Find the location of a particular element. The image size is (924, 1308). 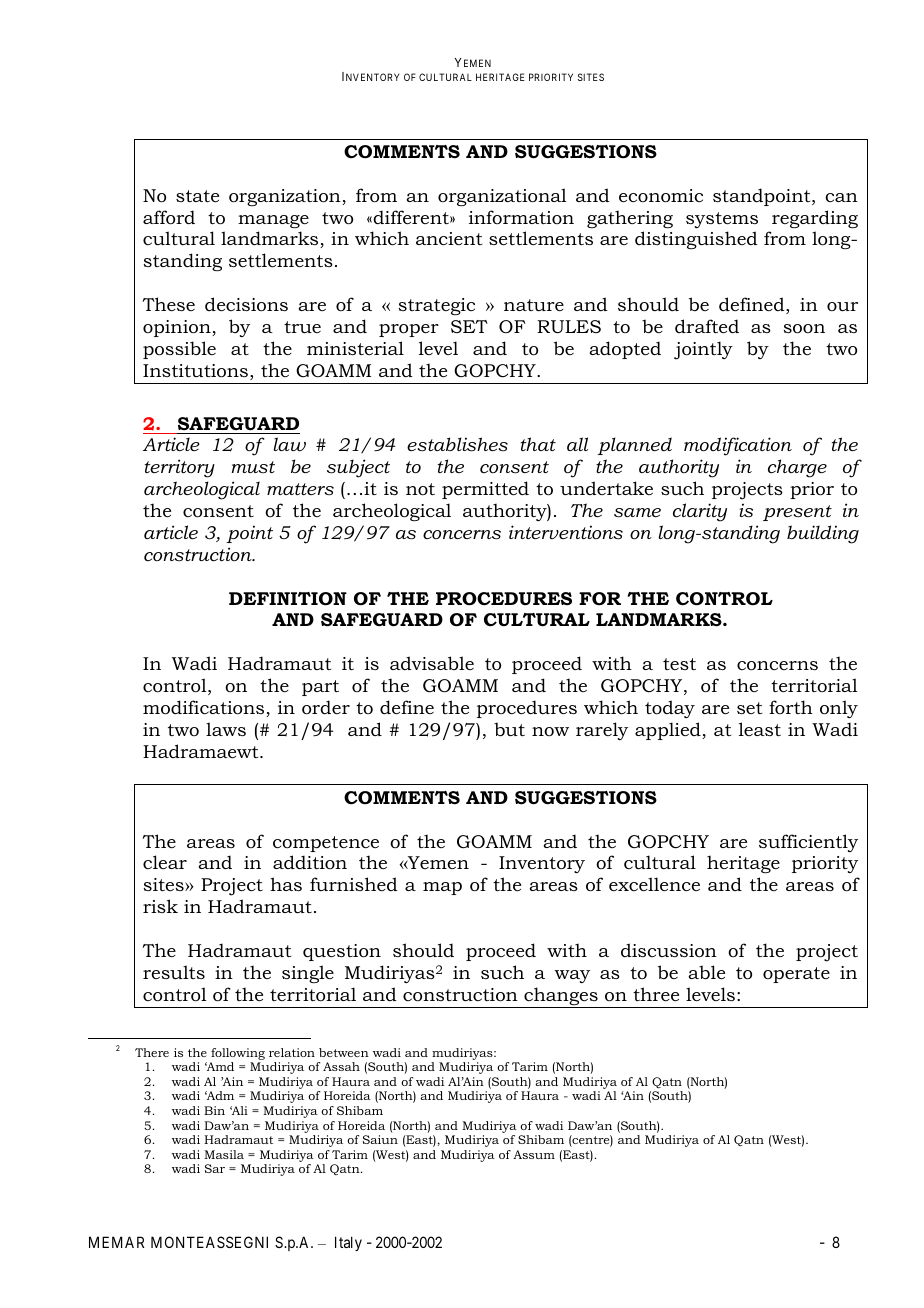

following is located at coordinates (238, 1054).
